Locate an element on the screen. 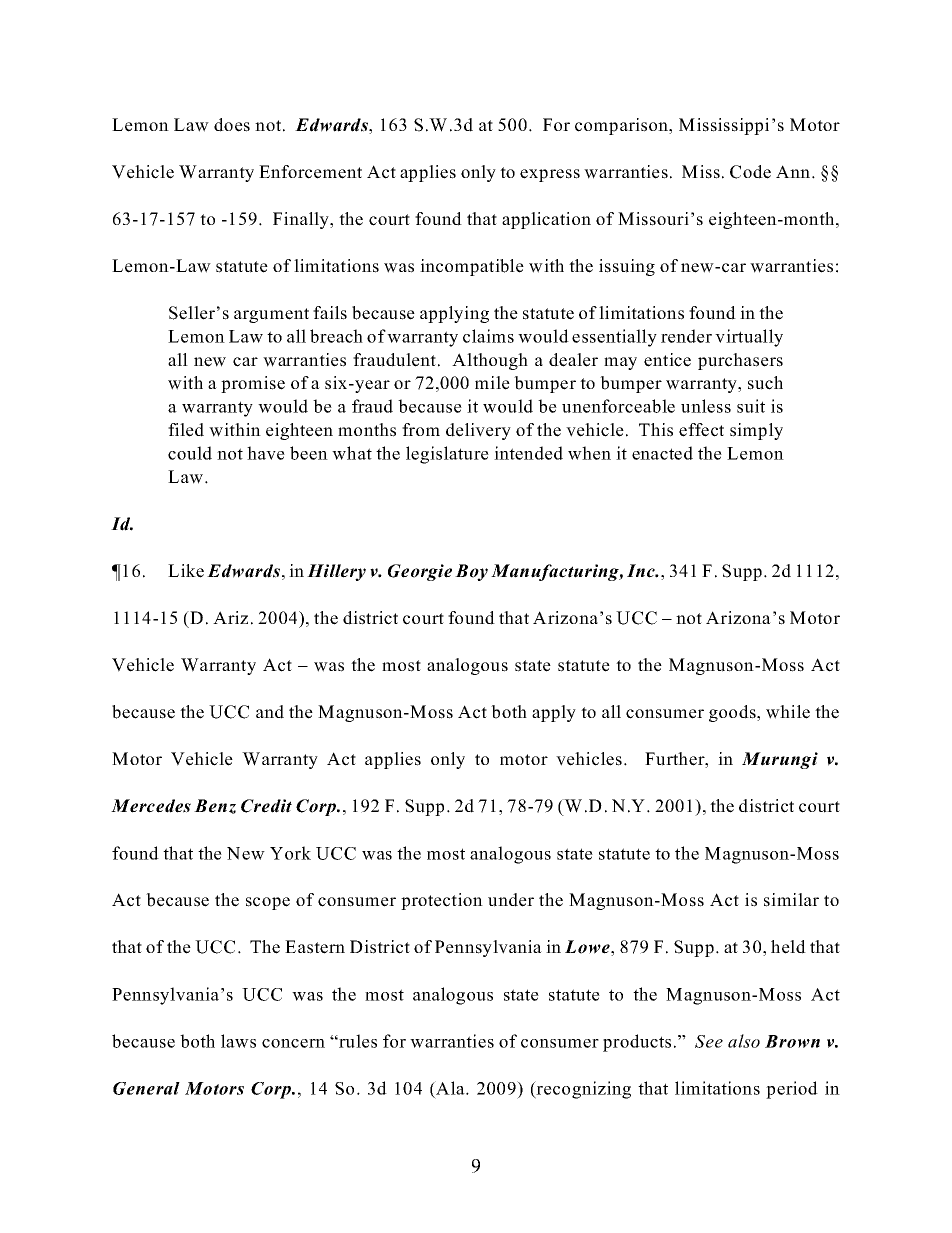  effect is located at coordinates (701, 430).
